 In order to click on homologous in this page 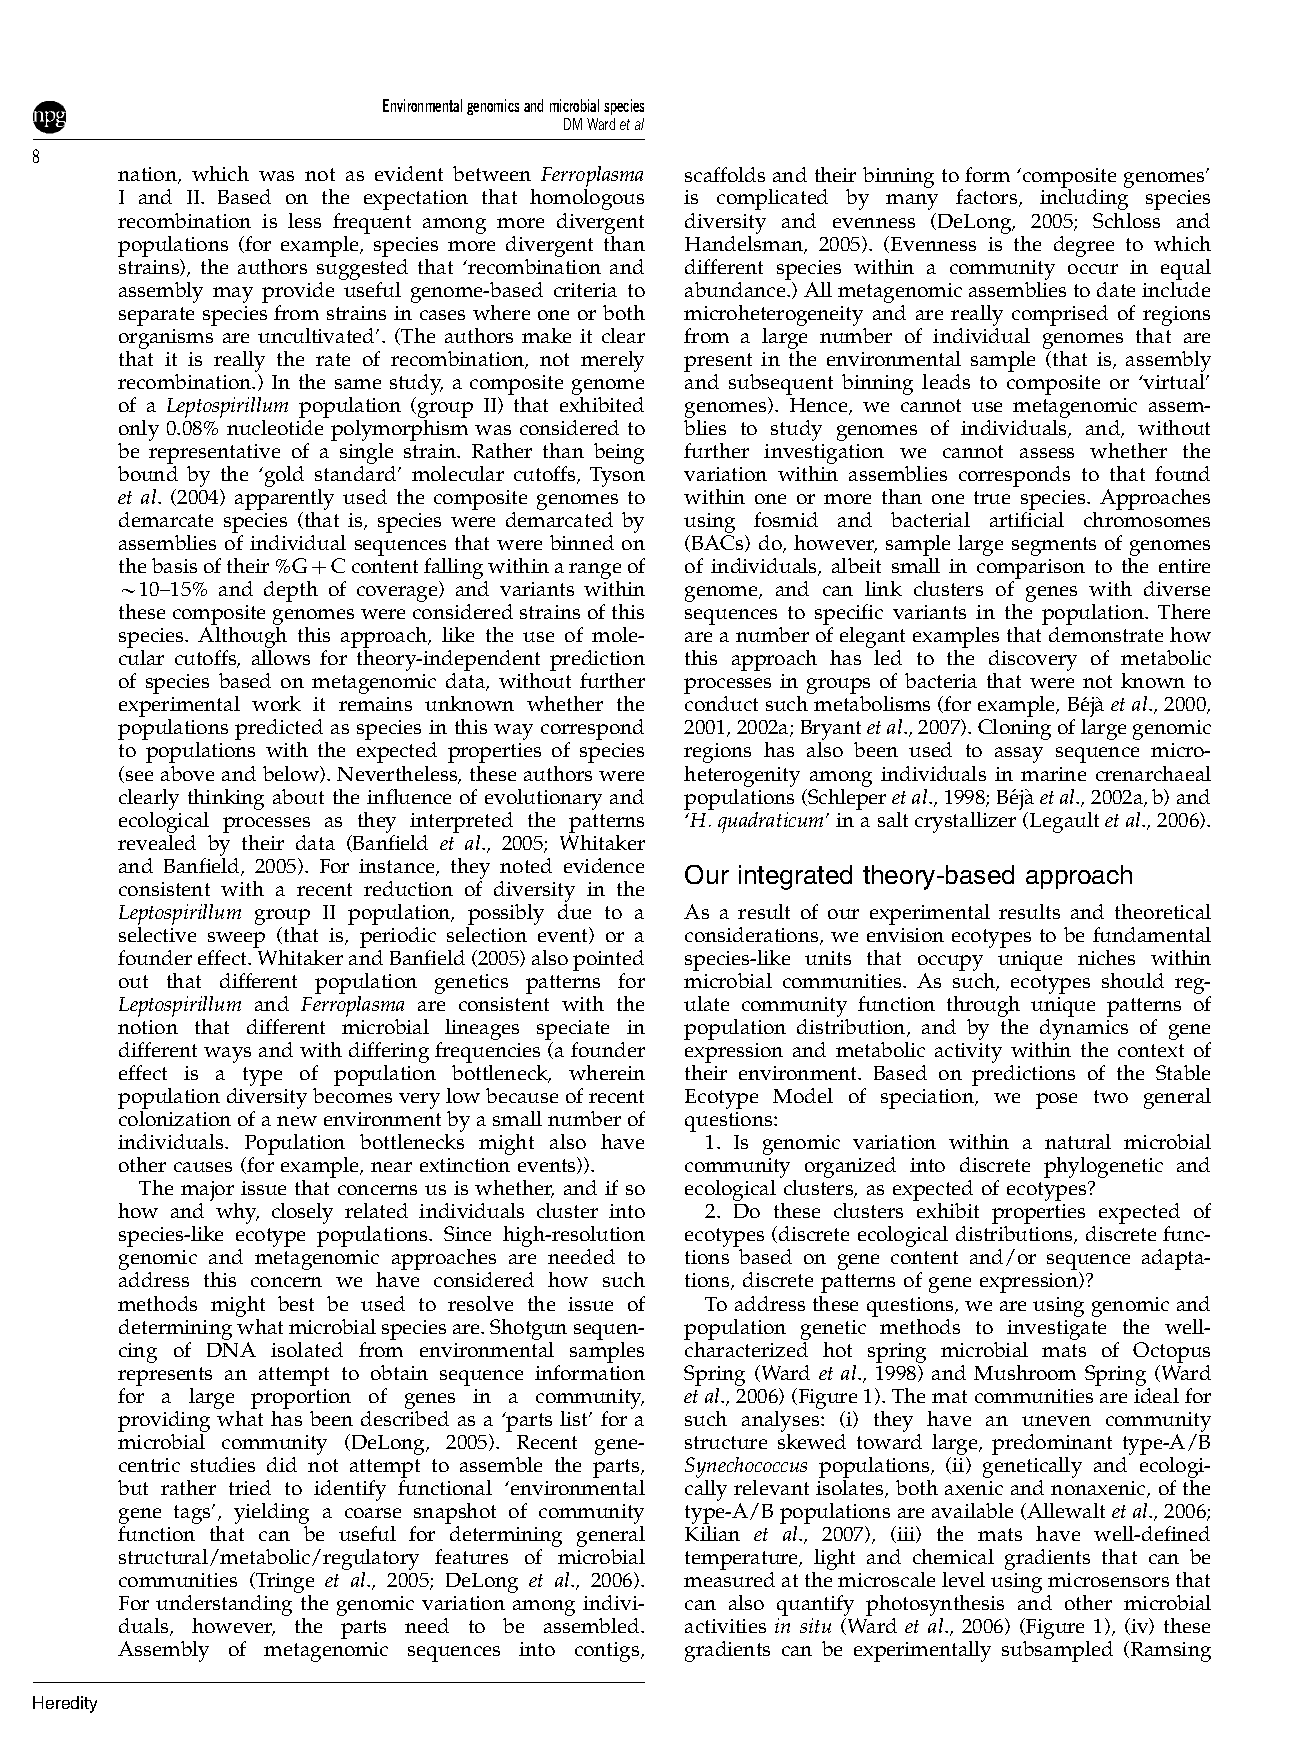, I will do `click(587, 199)`.
